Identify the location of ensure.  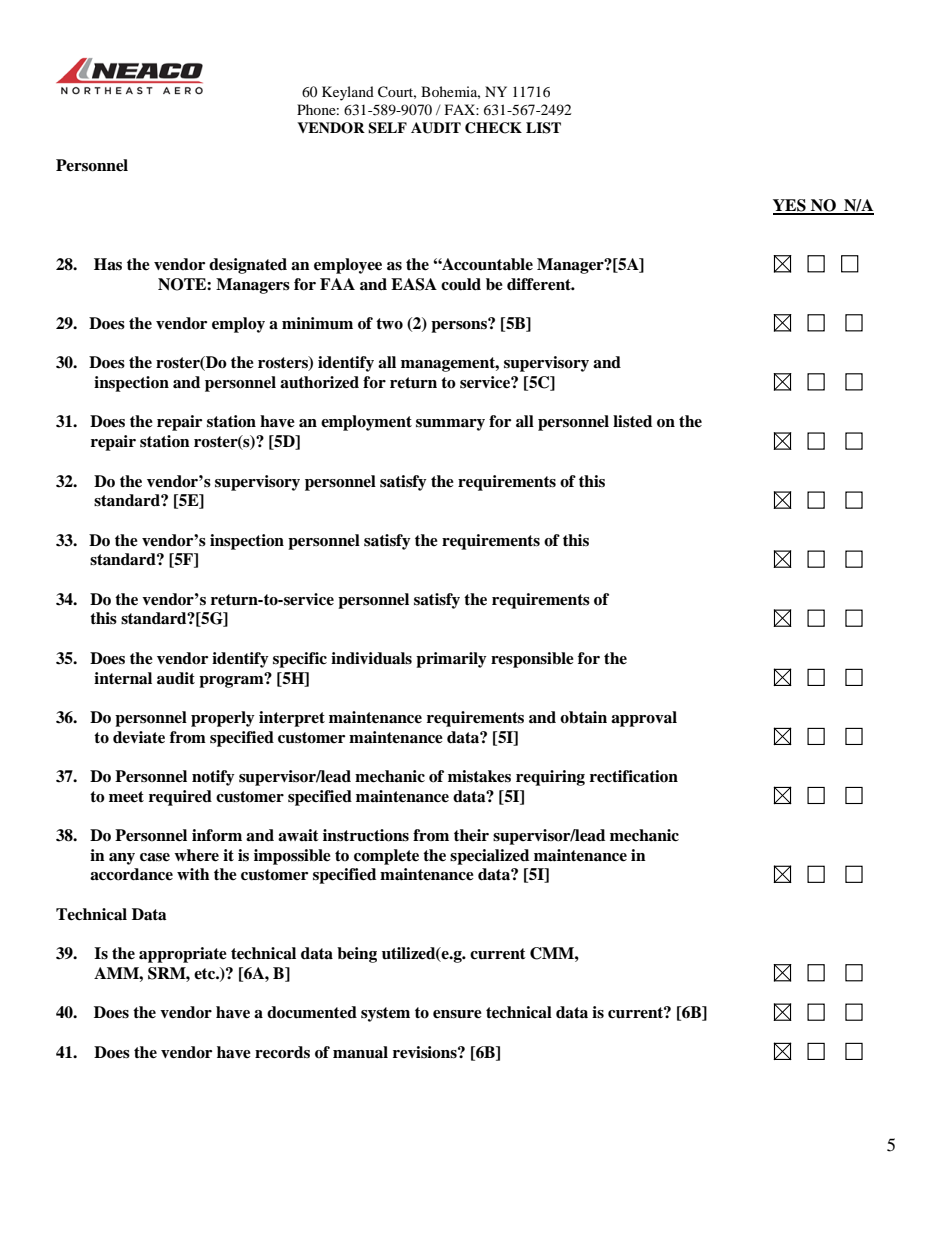
(457, 1014).
